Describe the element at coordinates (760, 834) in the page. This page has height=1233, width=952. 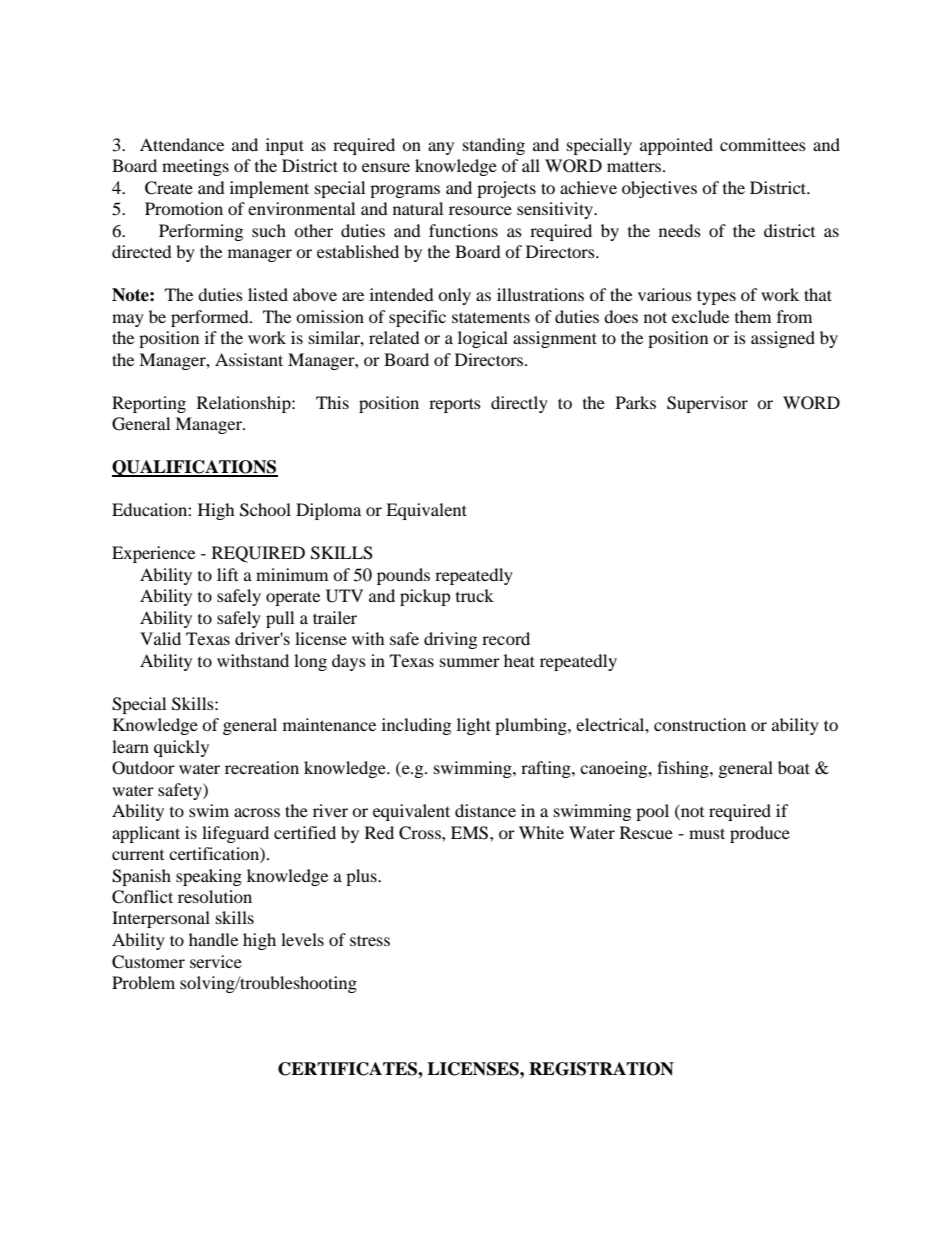
I see `produce` at that location.
